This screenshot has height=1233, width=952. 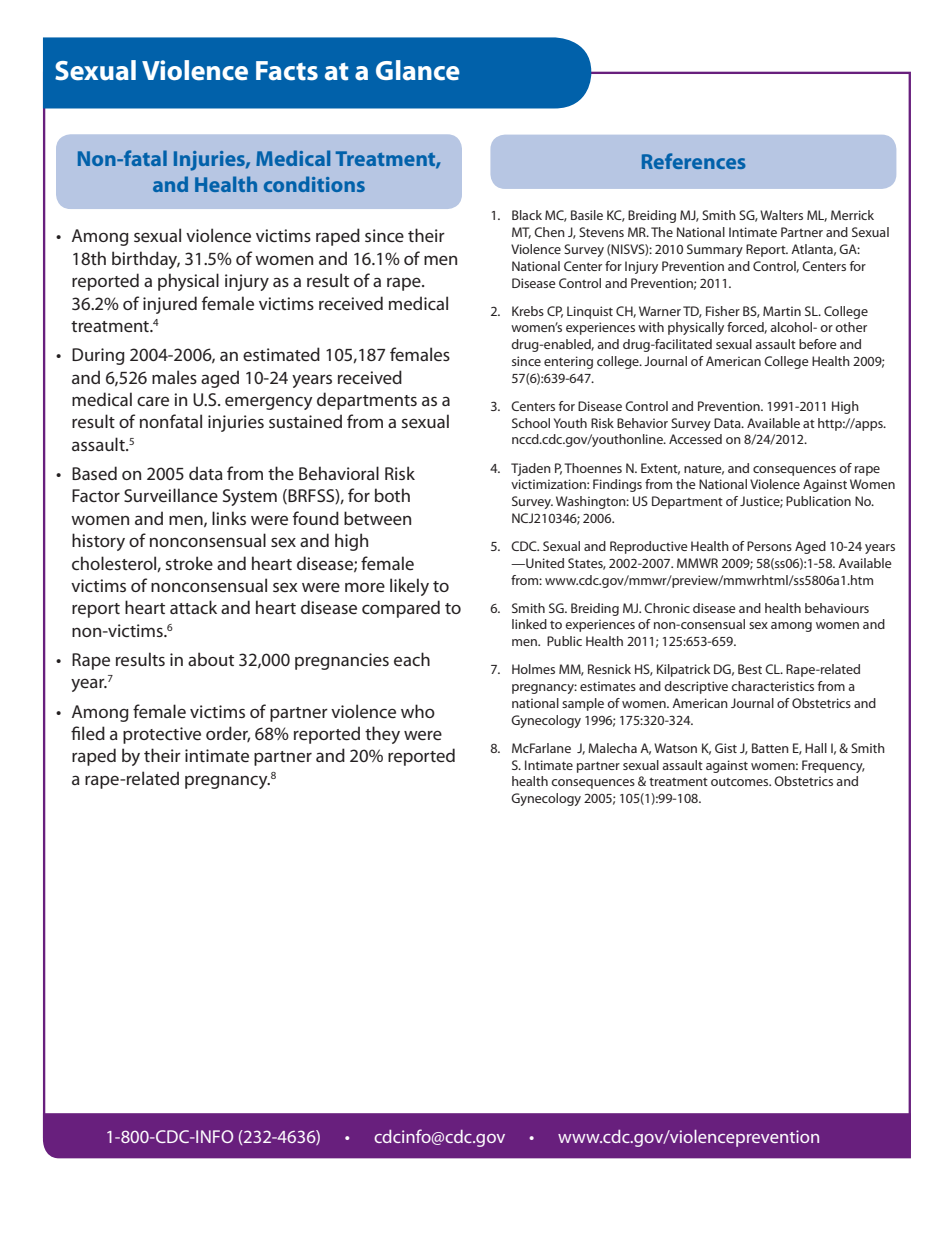 I want to click on attack, so click(x=193, y=607).
